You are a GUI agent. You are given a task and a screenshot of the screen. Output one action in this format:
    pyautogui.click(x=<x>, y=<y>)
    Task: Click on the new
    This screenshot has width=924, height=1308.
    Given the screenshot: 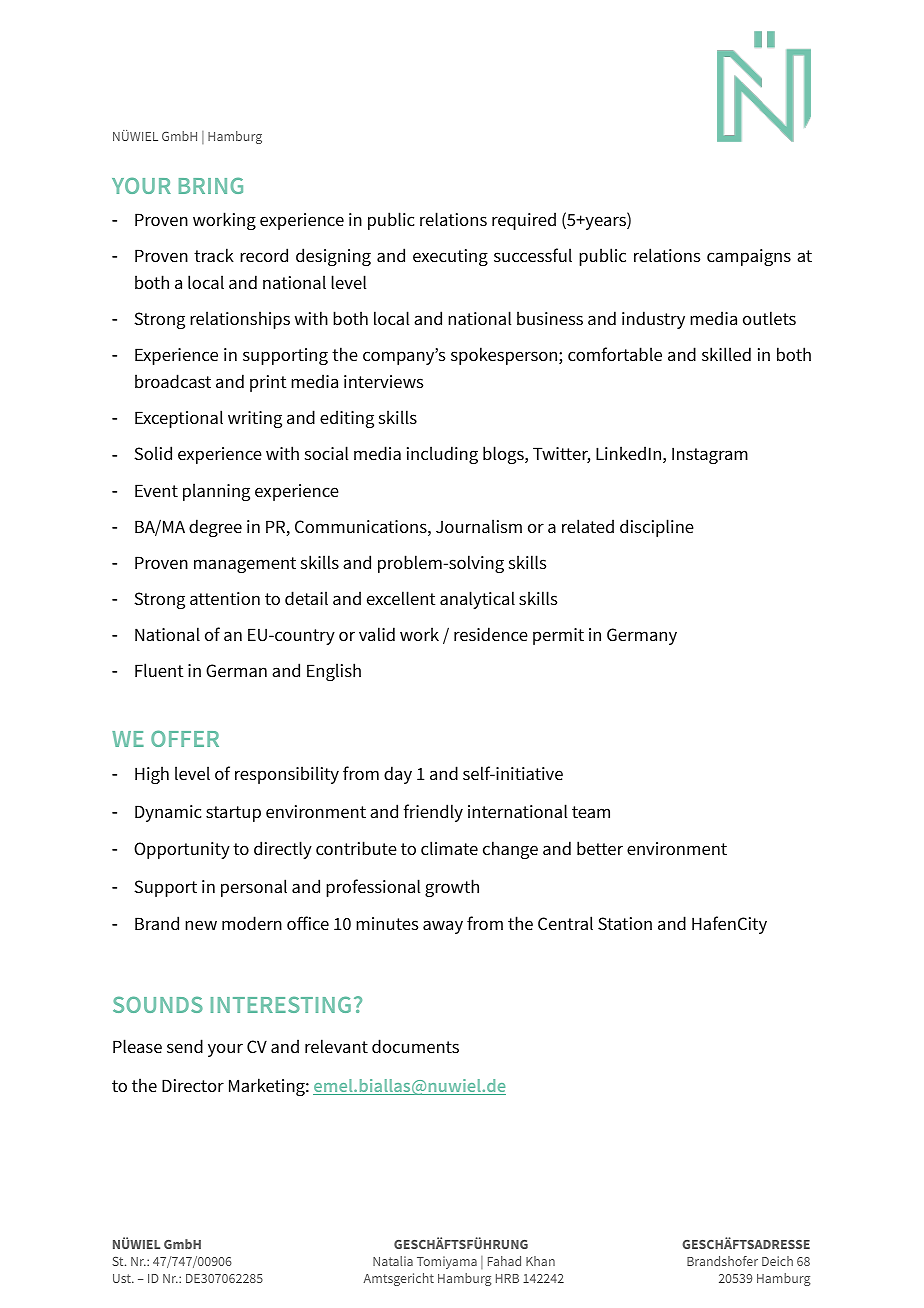 What is the action you would take?
    pyautogui.click(x=201, y=925)
